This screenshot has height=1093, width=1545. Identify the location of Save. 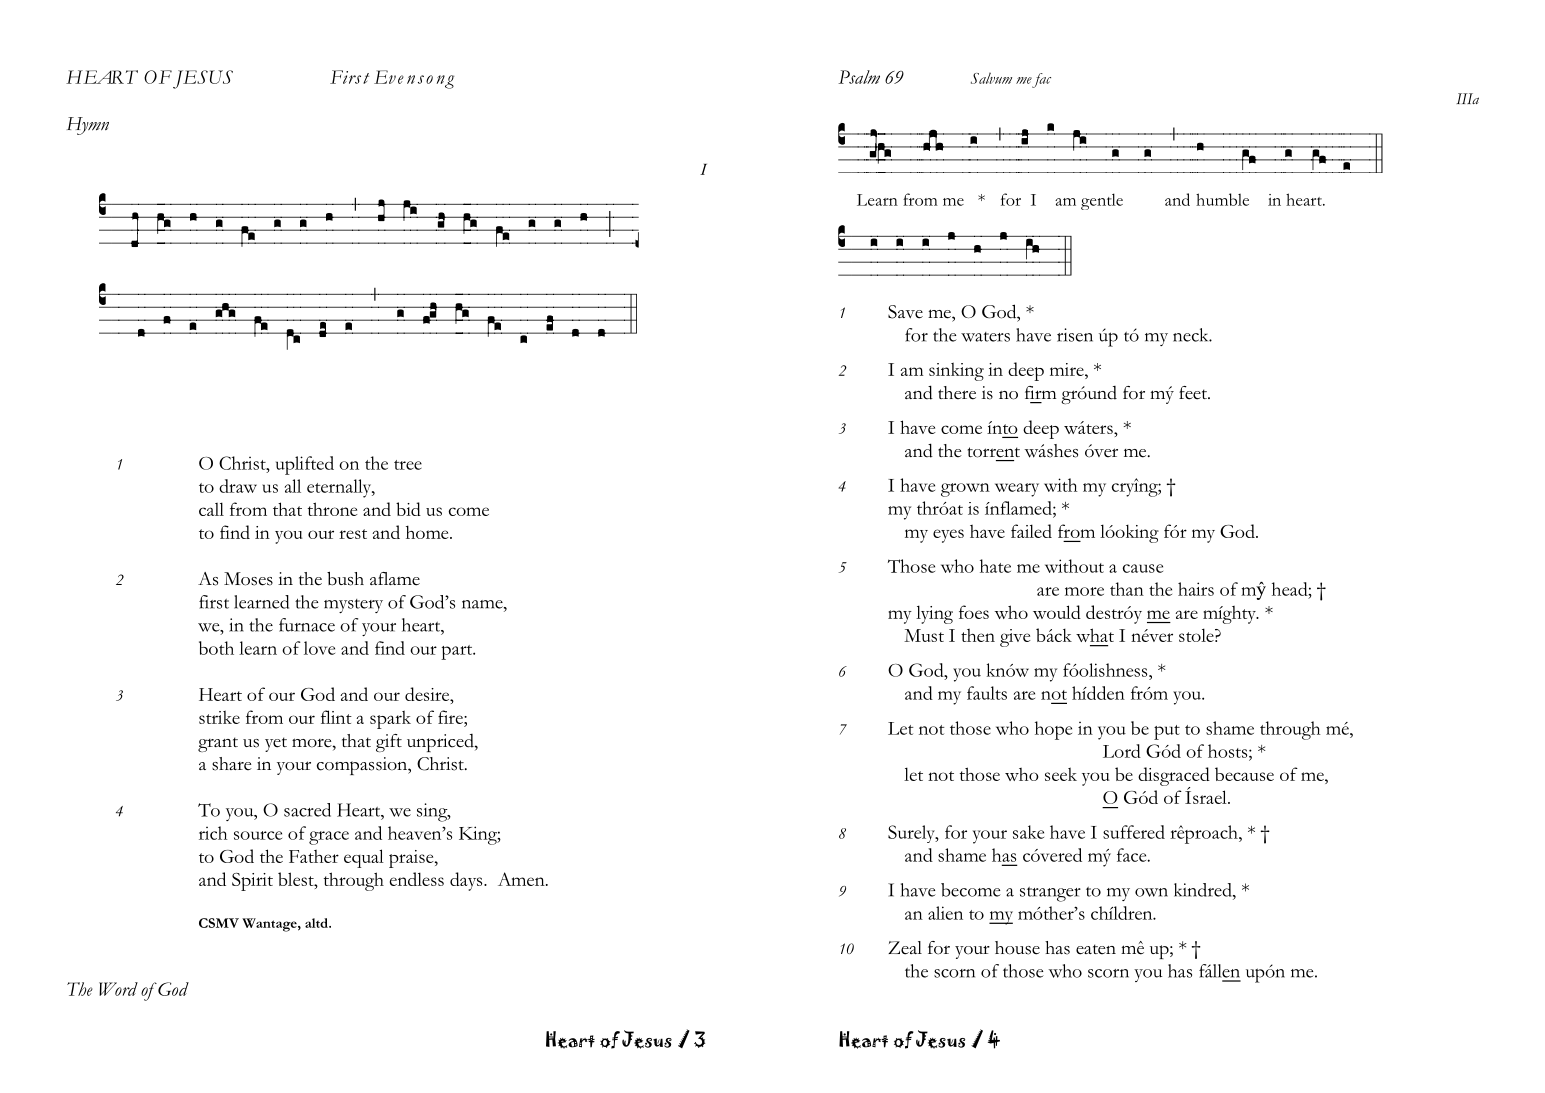
(905, 312).
